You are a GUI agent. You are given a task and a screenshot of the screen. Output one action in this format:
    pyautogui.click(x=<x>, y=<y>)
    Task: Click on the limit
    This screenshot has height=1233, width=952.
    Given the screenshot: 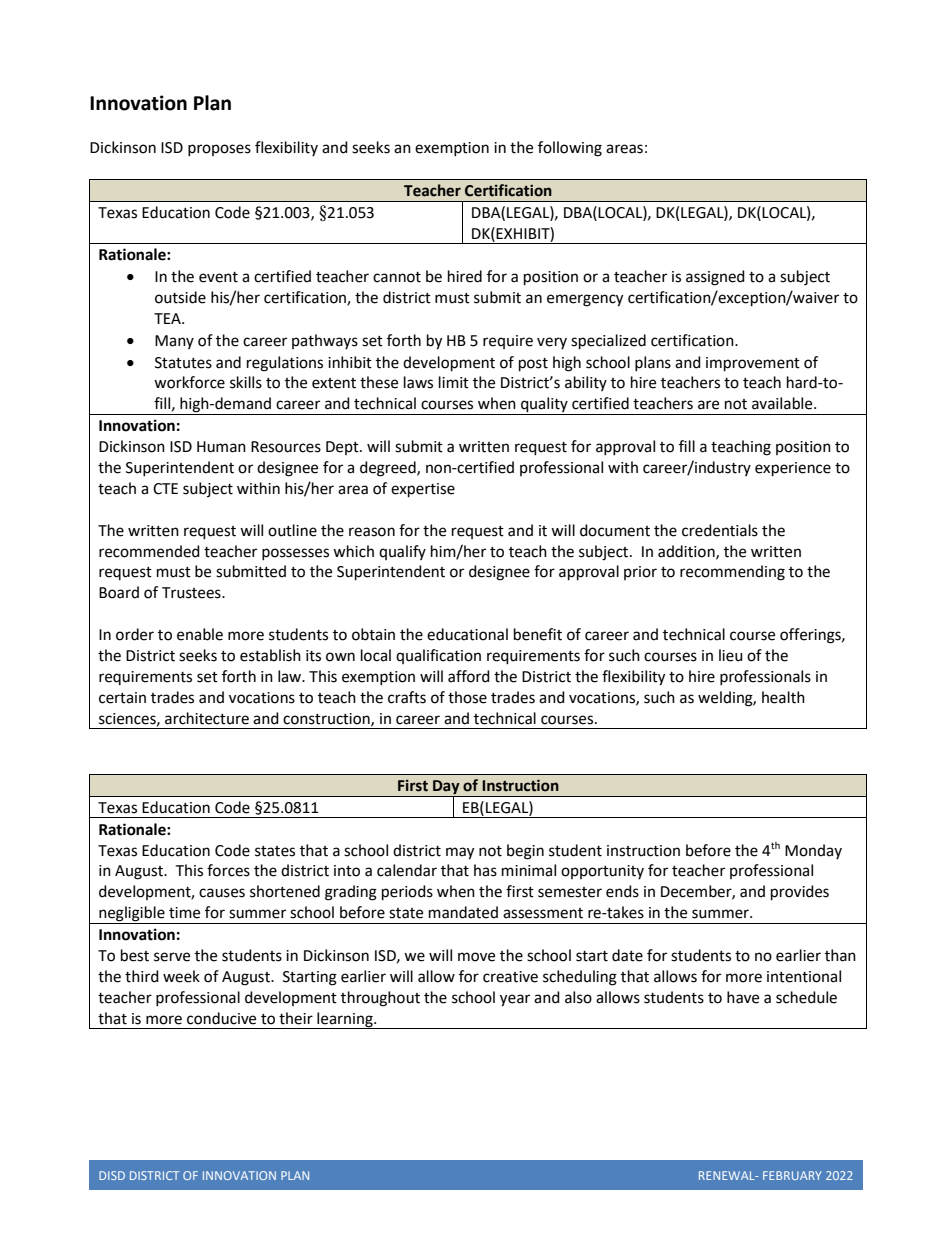 What is the action you would take?
    pyautogui.click(x=454, y=382)
